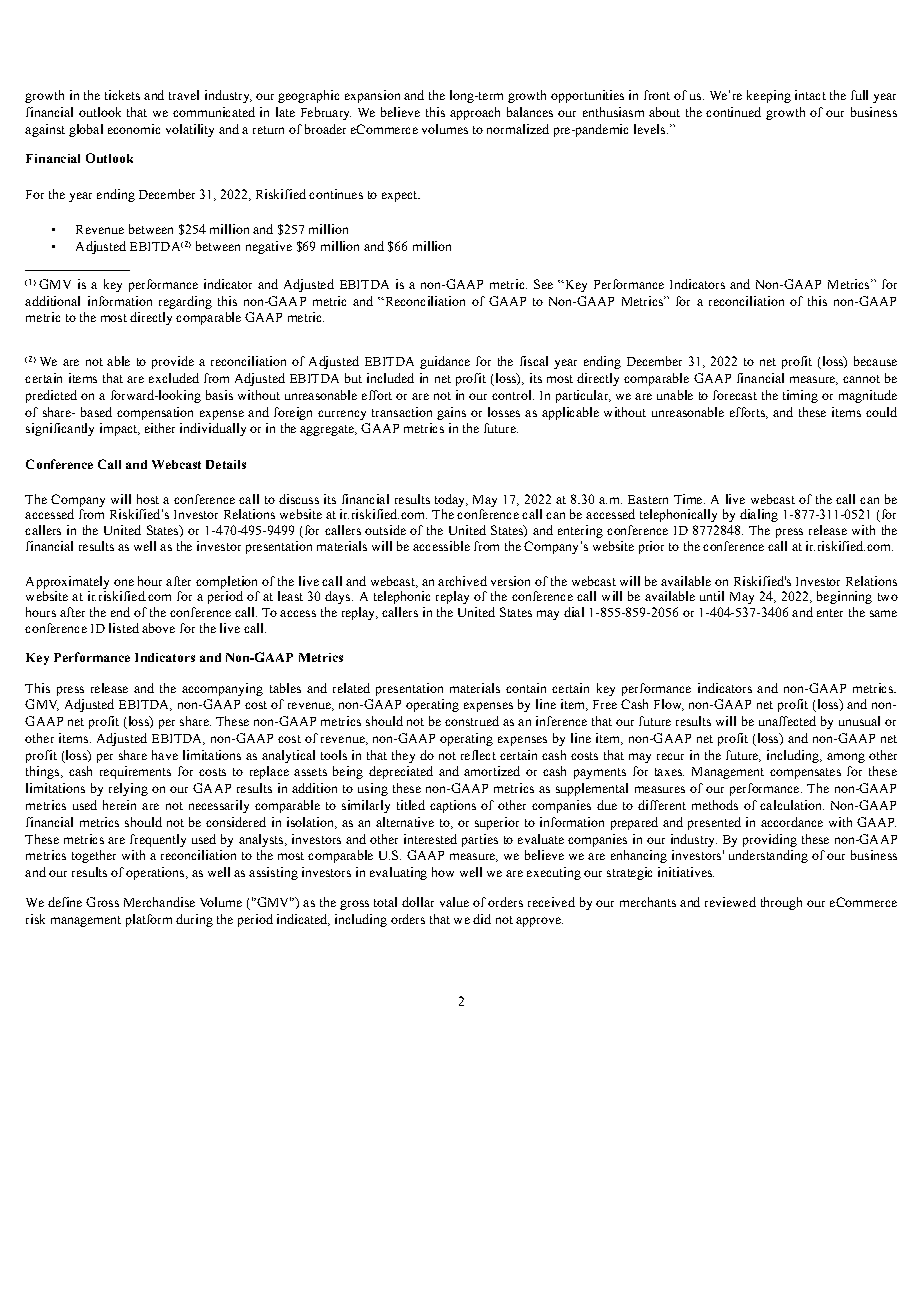 This image has width=924, height=1308. Describe the element at coordinates (445, 362) in the image. I see `guidance` at that location.
